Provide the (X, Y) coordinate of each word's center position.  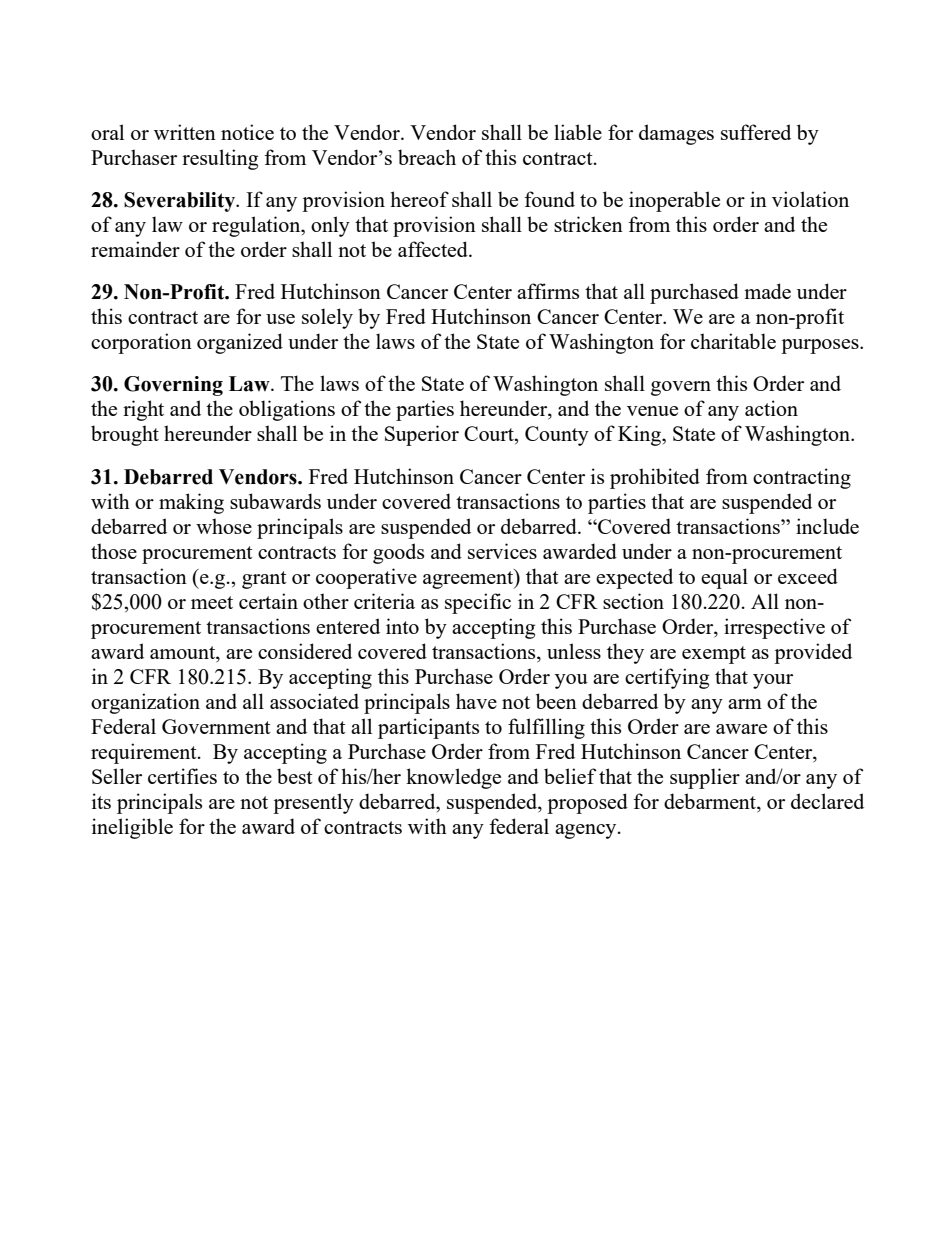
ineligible (132, 828)
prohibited (655, 478)
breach (427, 157)
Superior (422, 435)
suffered (756, 132)
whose (224, 526)
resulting (220, 159)
